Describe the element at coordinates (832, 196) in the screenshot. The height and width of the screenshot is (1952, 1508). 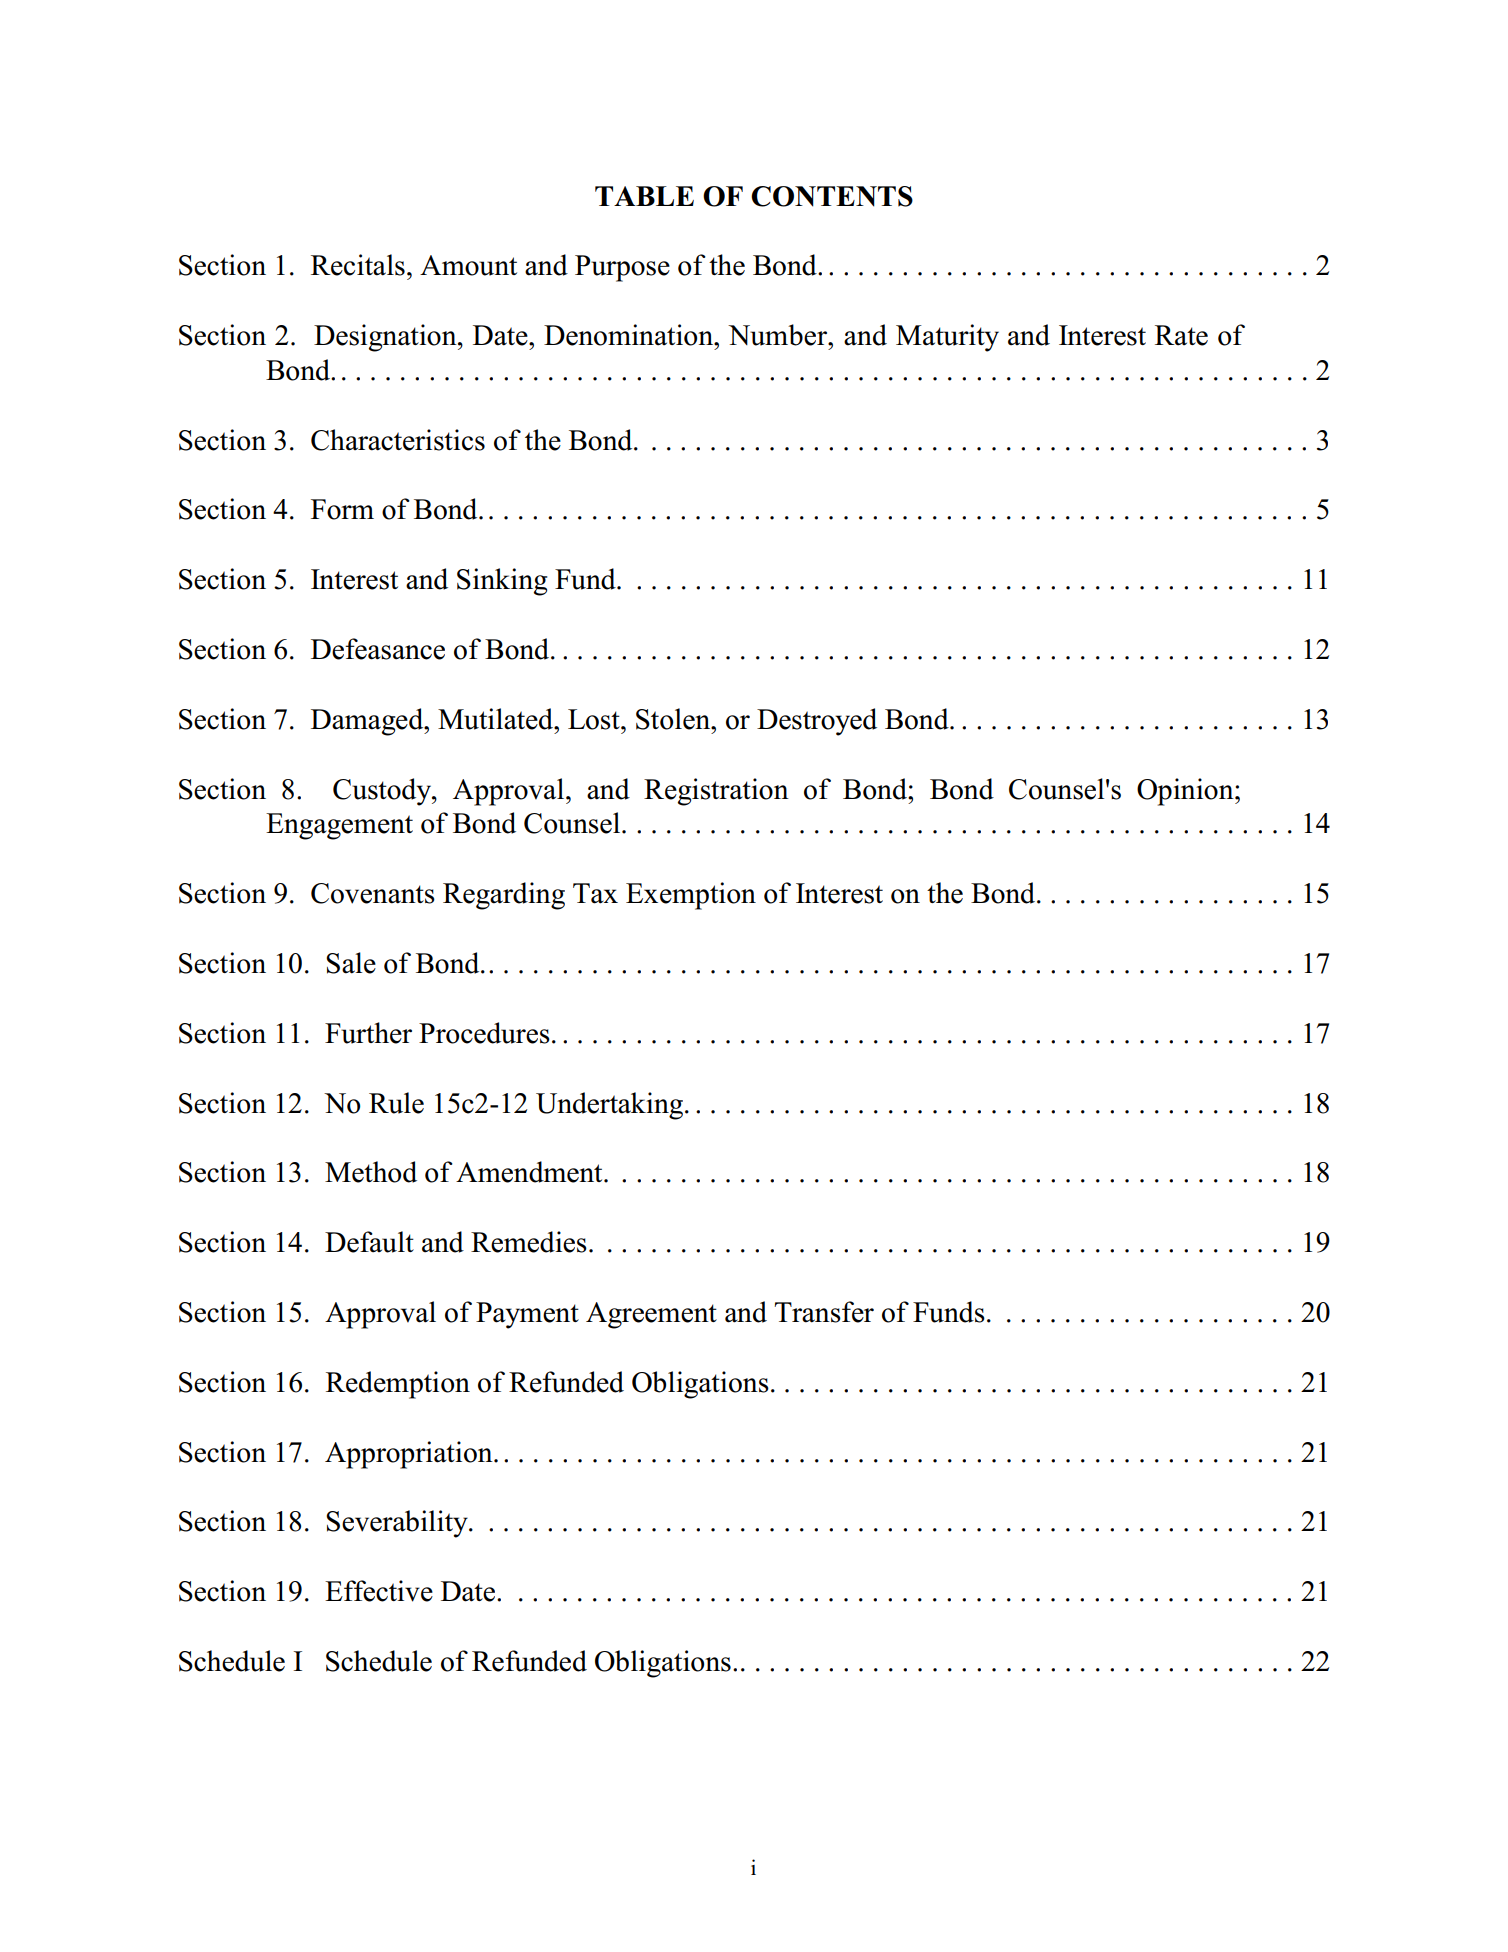
I see `CONTENTS` at that location.
